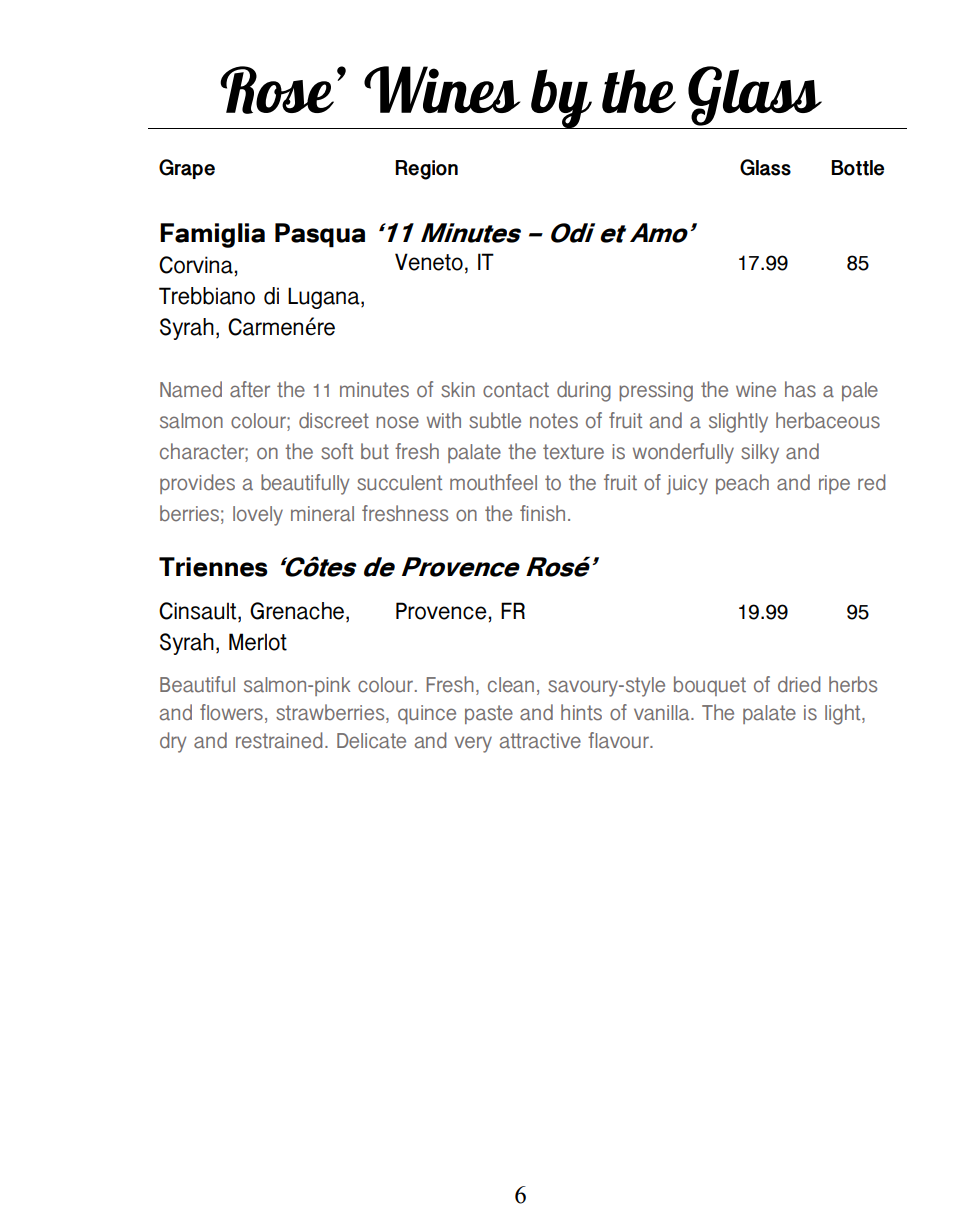 This screenshot has height=1226, width=980. Describe the element at coordinates (542, 513) in the screenshot. I see `finish` at that location.
